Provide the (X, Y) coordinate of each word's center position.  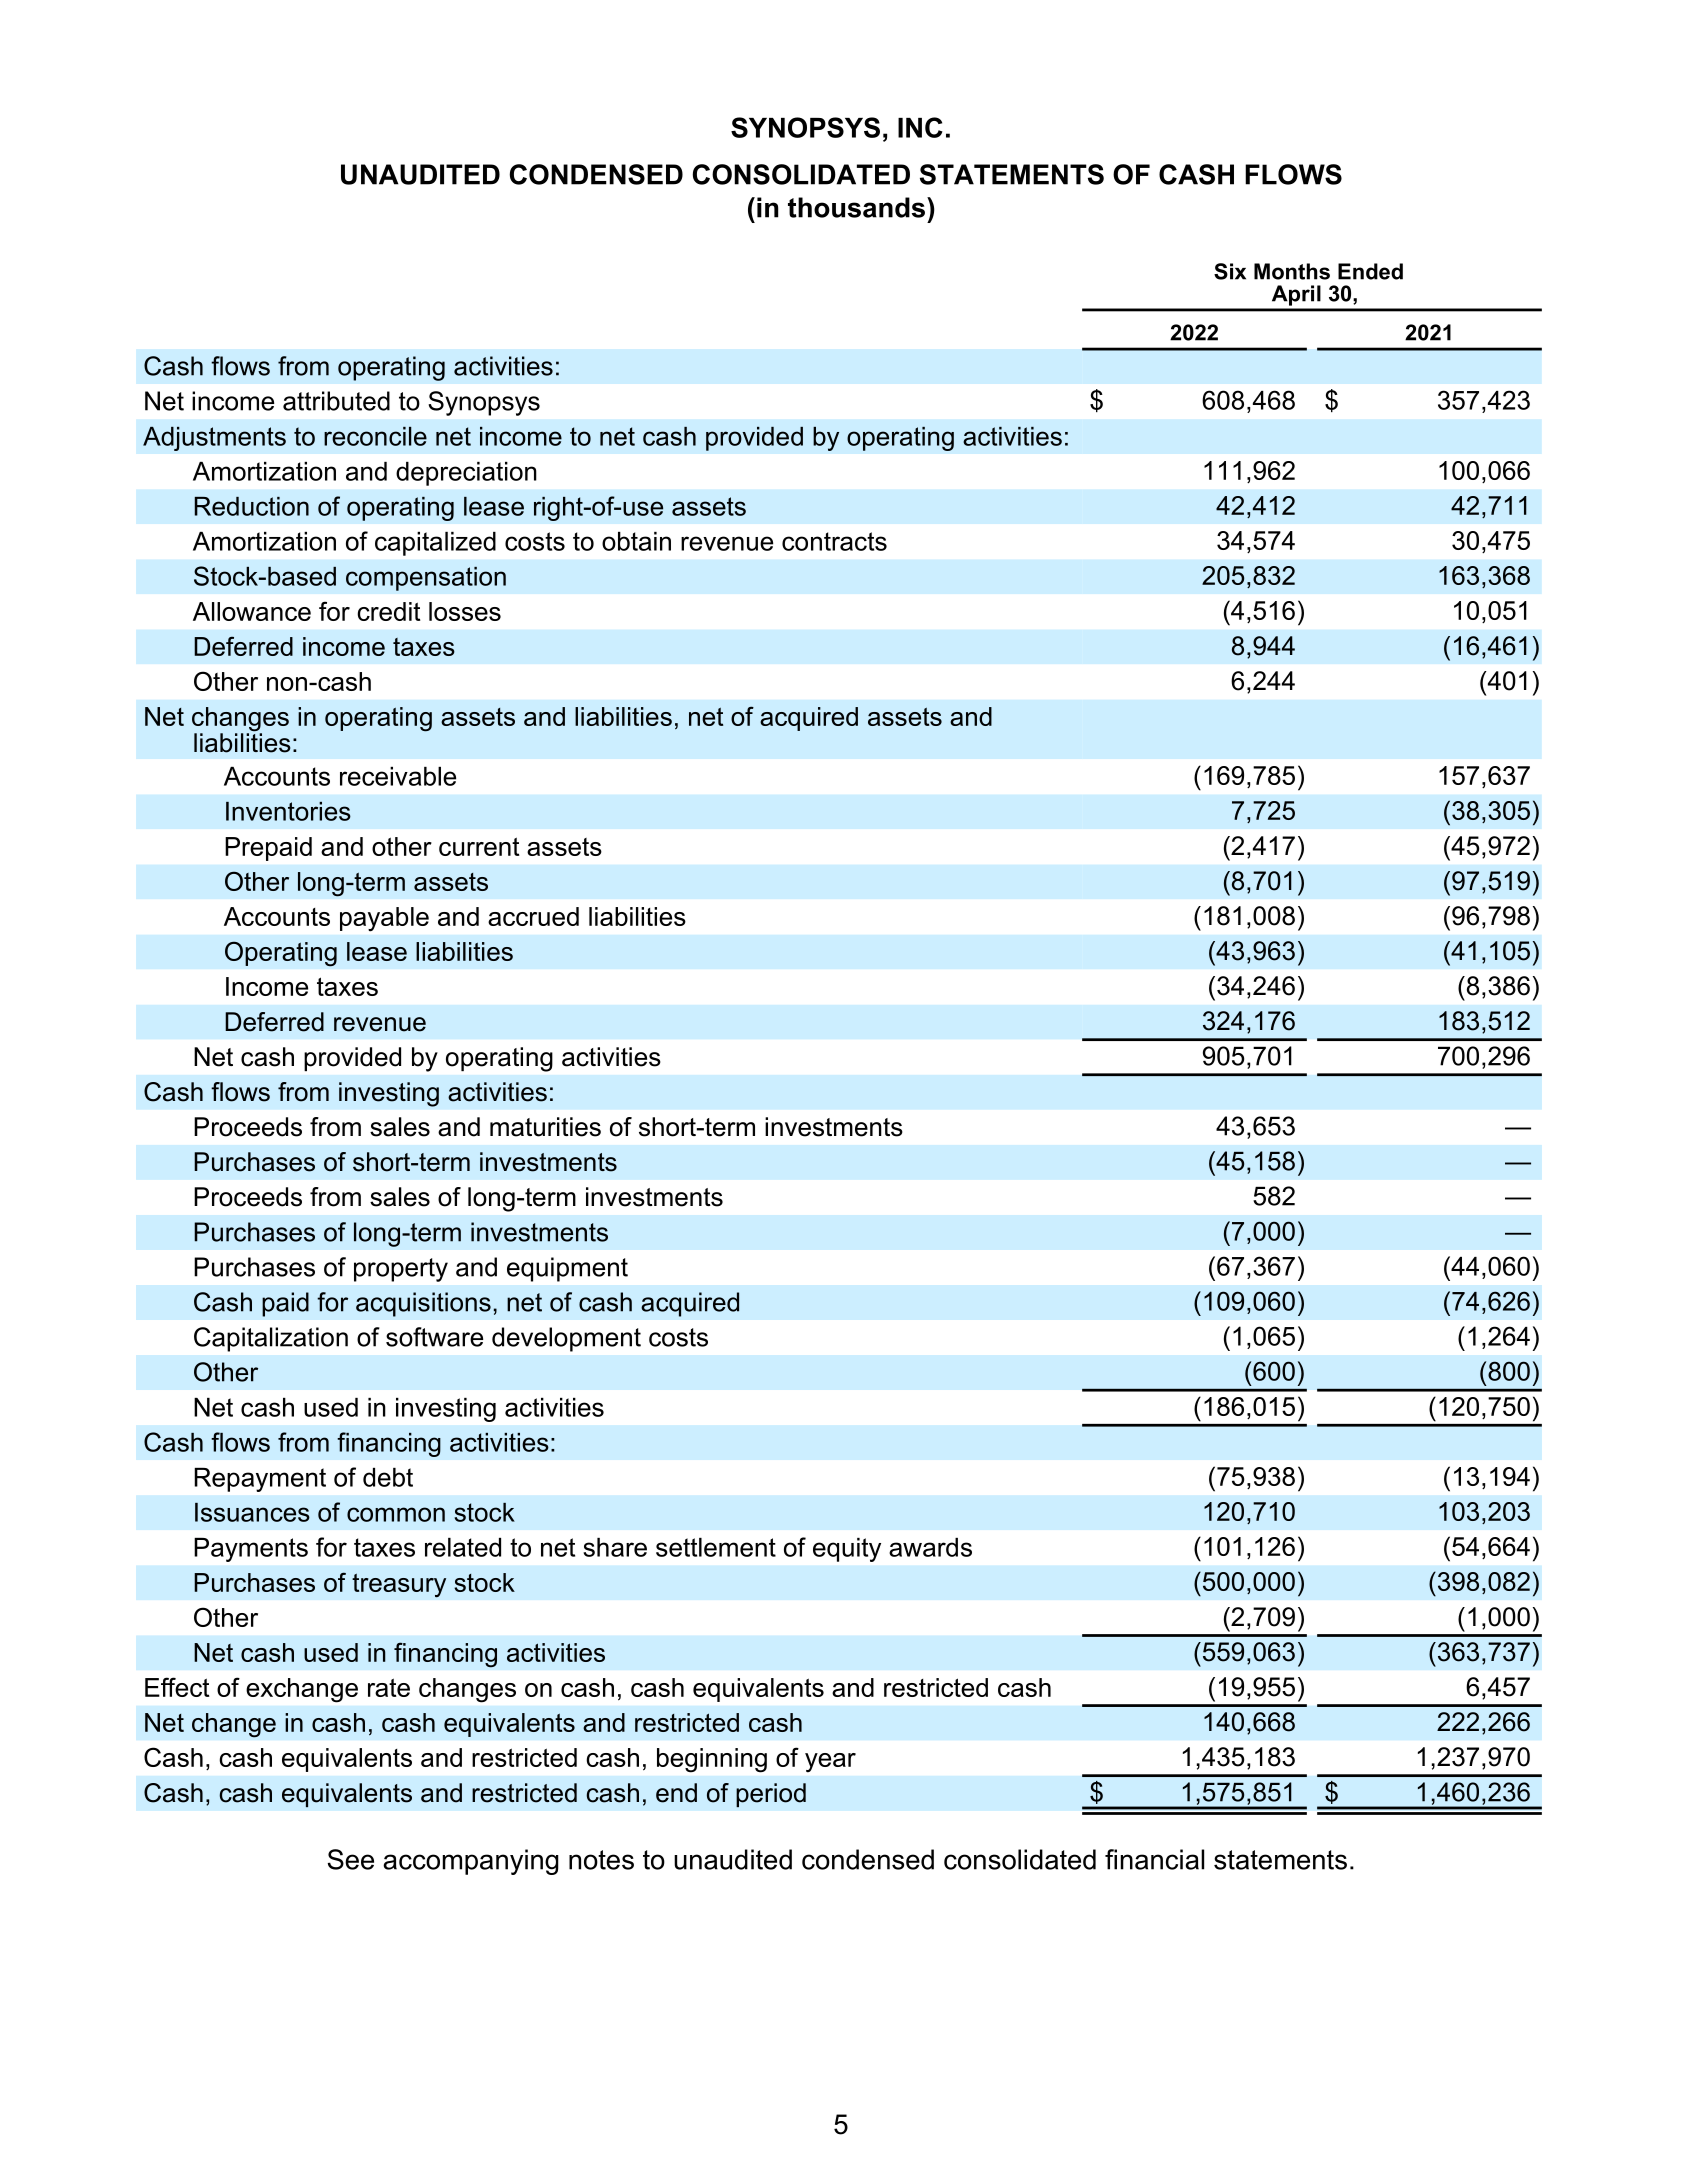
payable (384, 919)
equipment (567, 1269)
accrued (533, 916)
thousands (858, 207)
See (351, 1859)
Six (1230, 271)
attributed (336, 401)
